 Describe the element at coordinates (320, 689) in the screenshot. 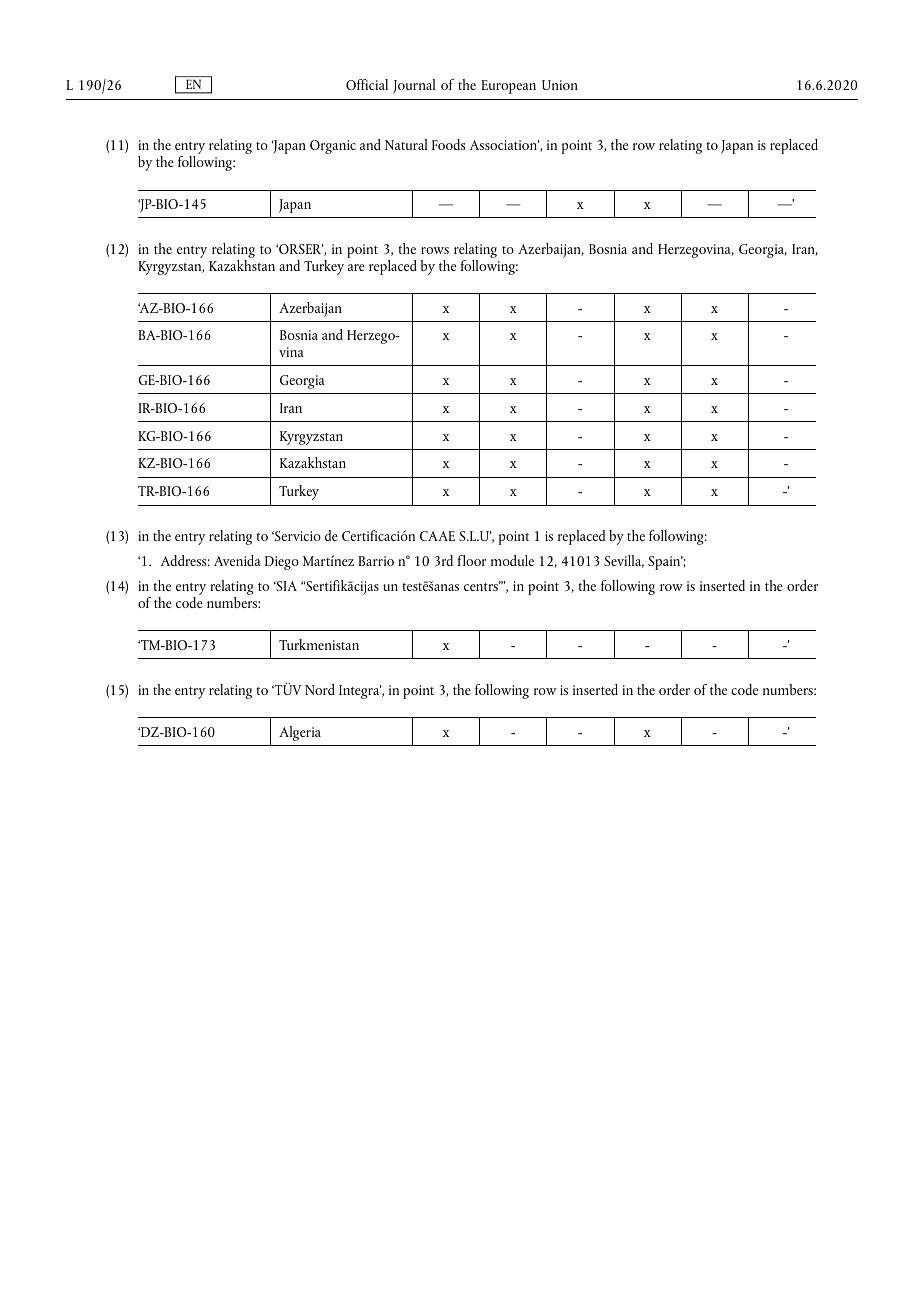

I see `Nord` at that location.
